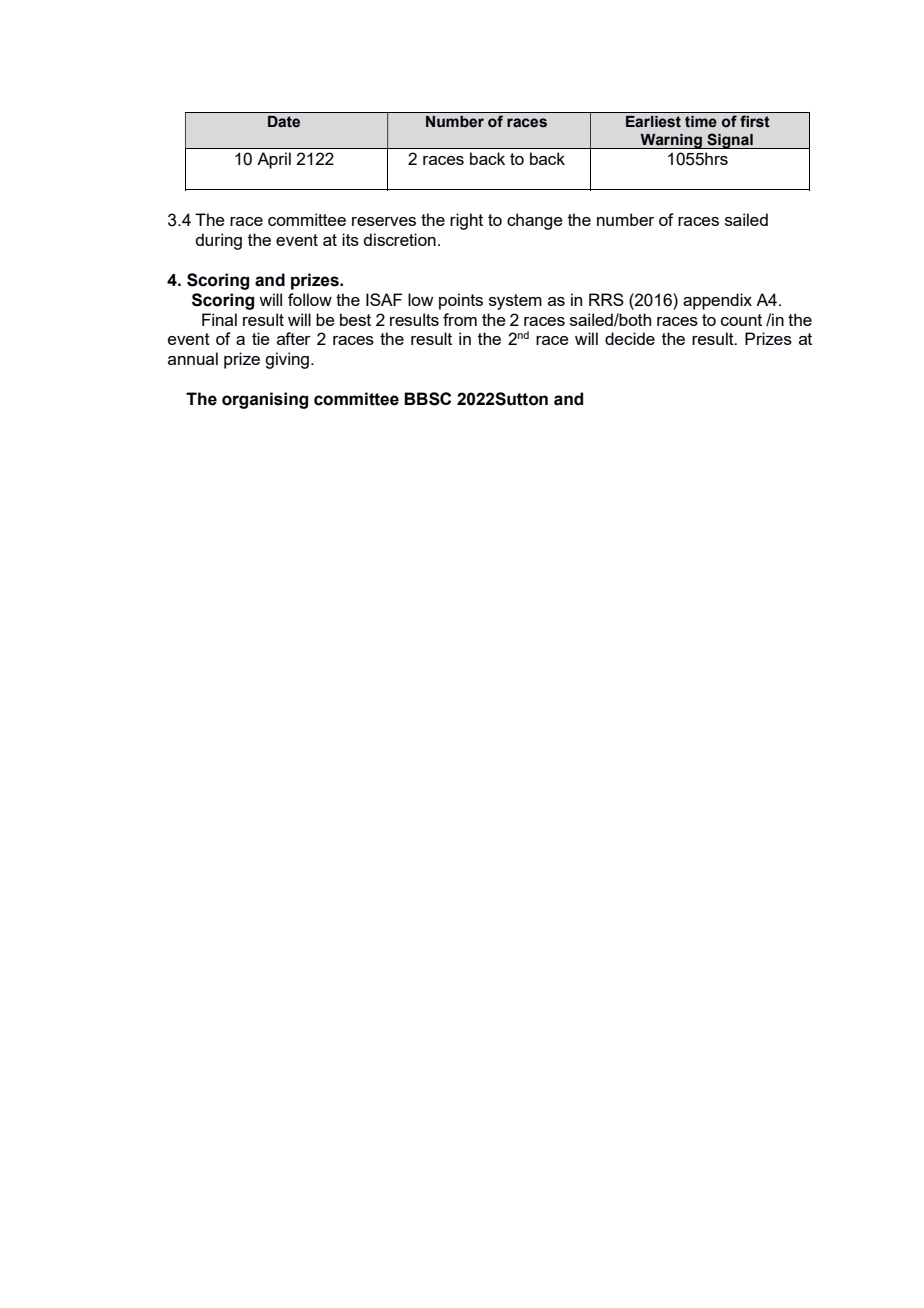  What do you see at coordinates (701, 122) in the screenshot?
I see `time` at bounding box center [701, 122].
